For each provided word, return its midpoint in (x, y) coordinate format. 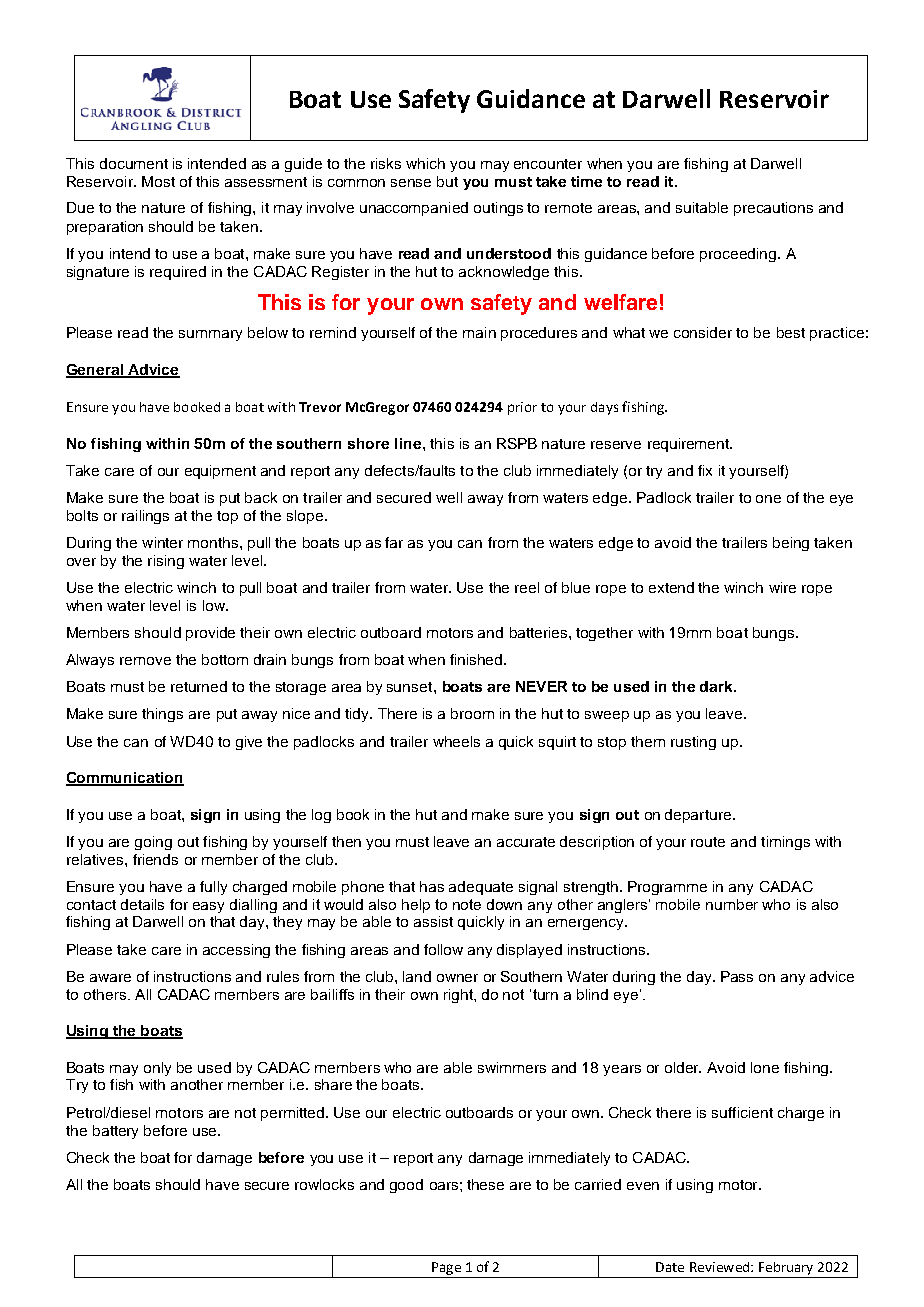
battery (115, 1132)
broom (472, 713)
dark (717, 686)
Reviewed (721, 1267)
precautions (773, 209)
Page (446, 1268)
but (447, 181)
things (162, 715)
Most (158, 181)
